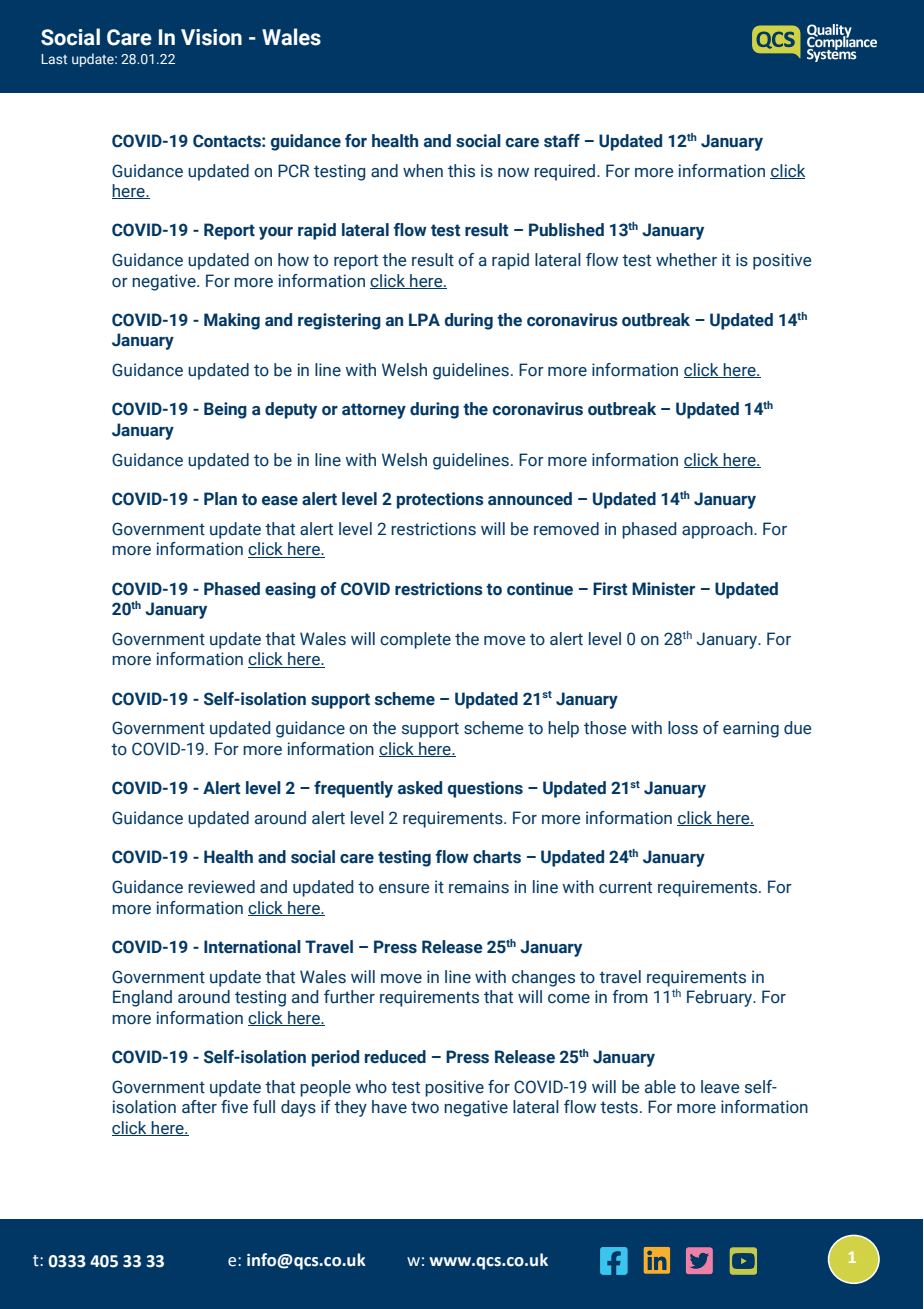  I want to click on five, so click(234, 1107).
